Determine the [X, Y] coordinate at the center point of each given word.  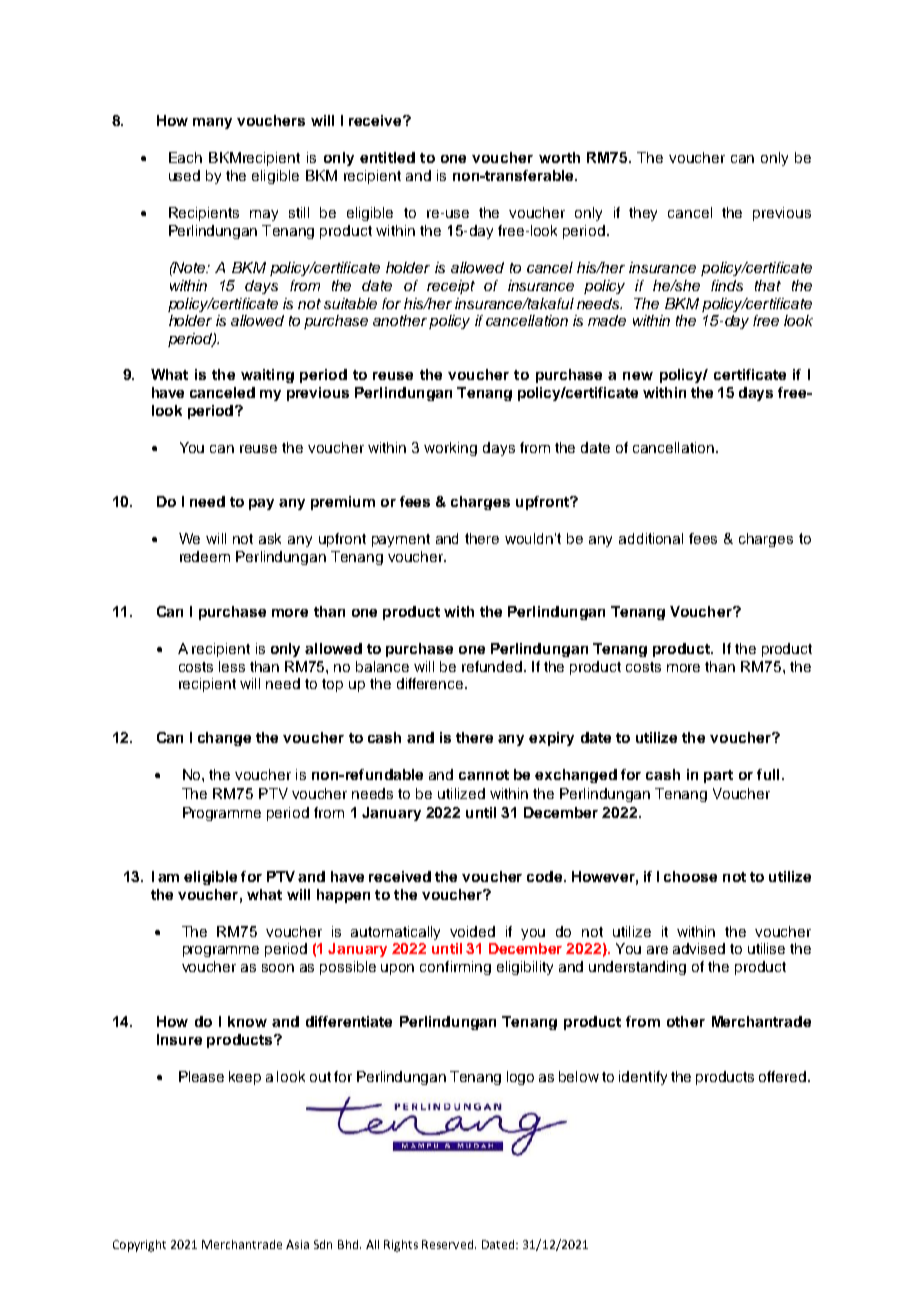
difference [431, 683]
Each [185, 157]
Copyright [139, 1246]
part [718, 776]
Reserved [447, 1244]
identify [643, 1078]
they [643, 214]
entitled [387, 157]
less [232, 666]
